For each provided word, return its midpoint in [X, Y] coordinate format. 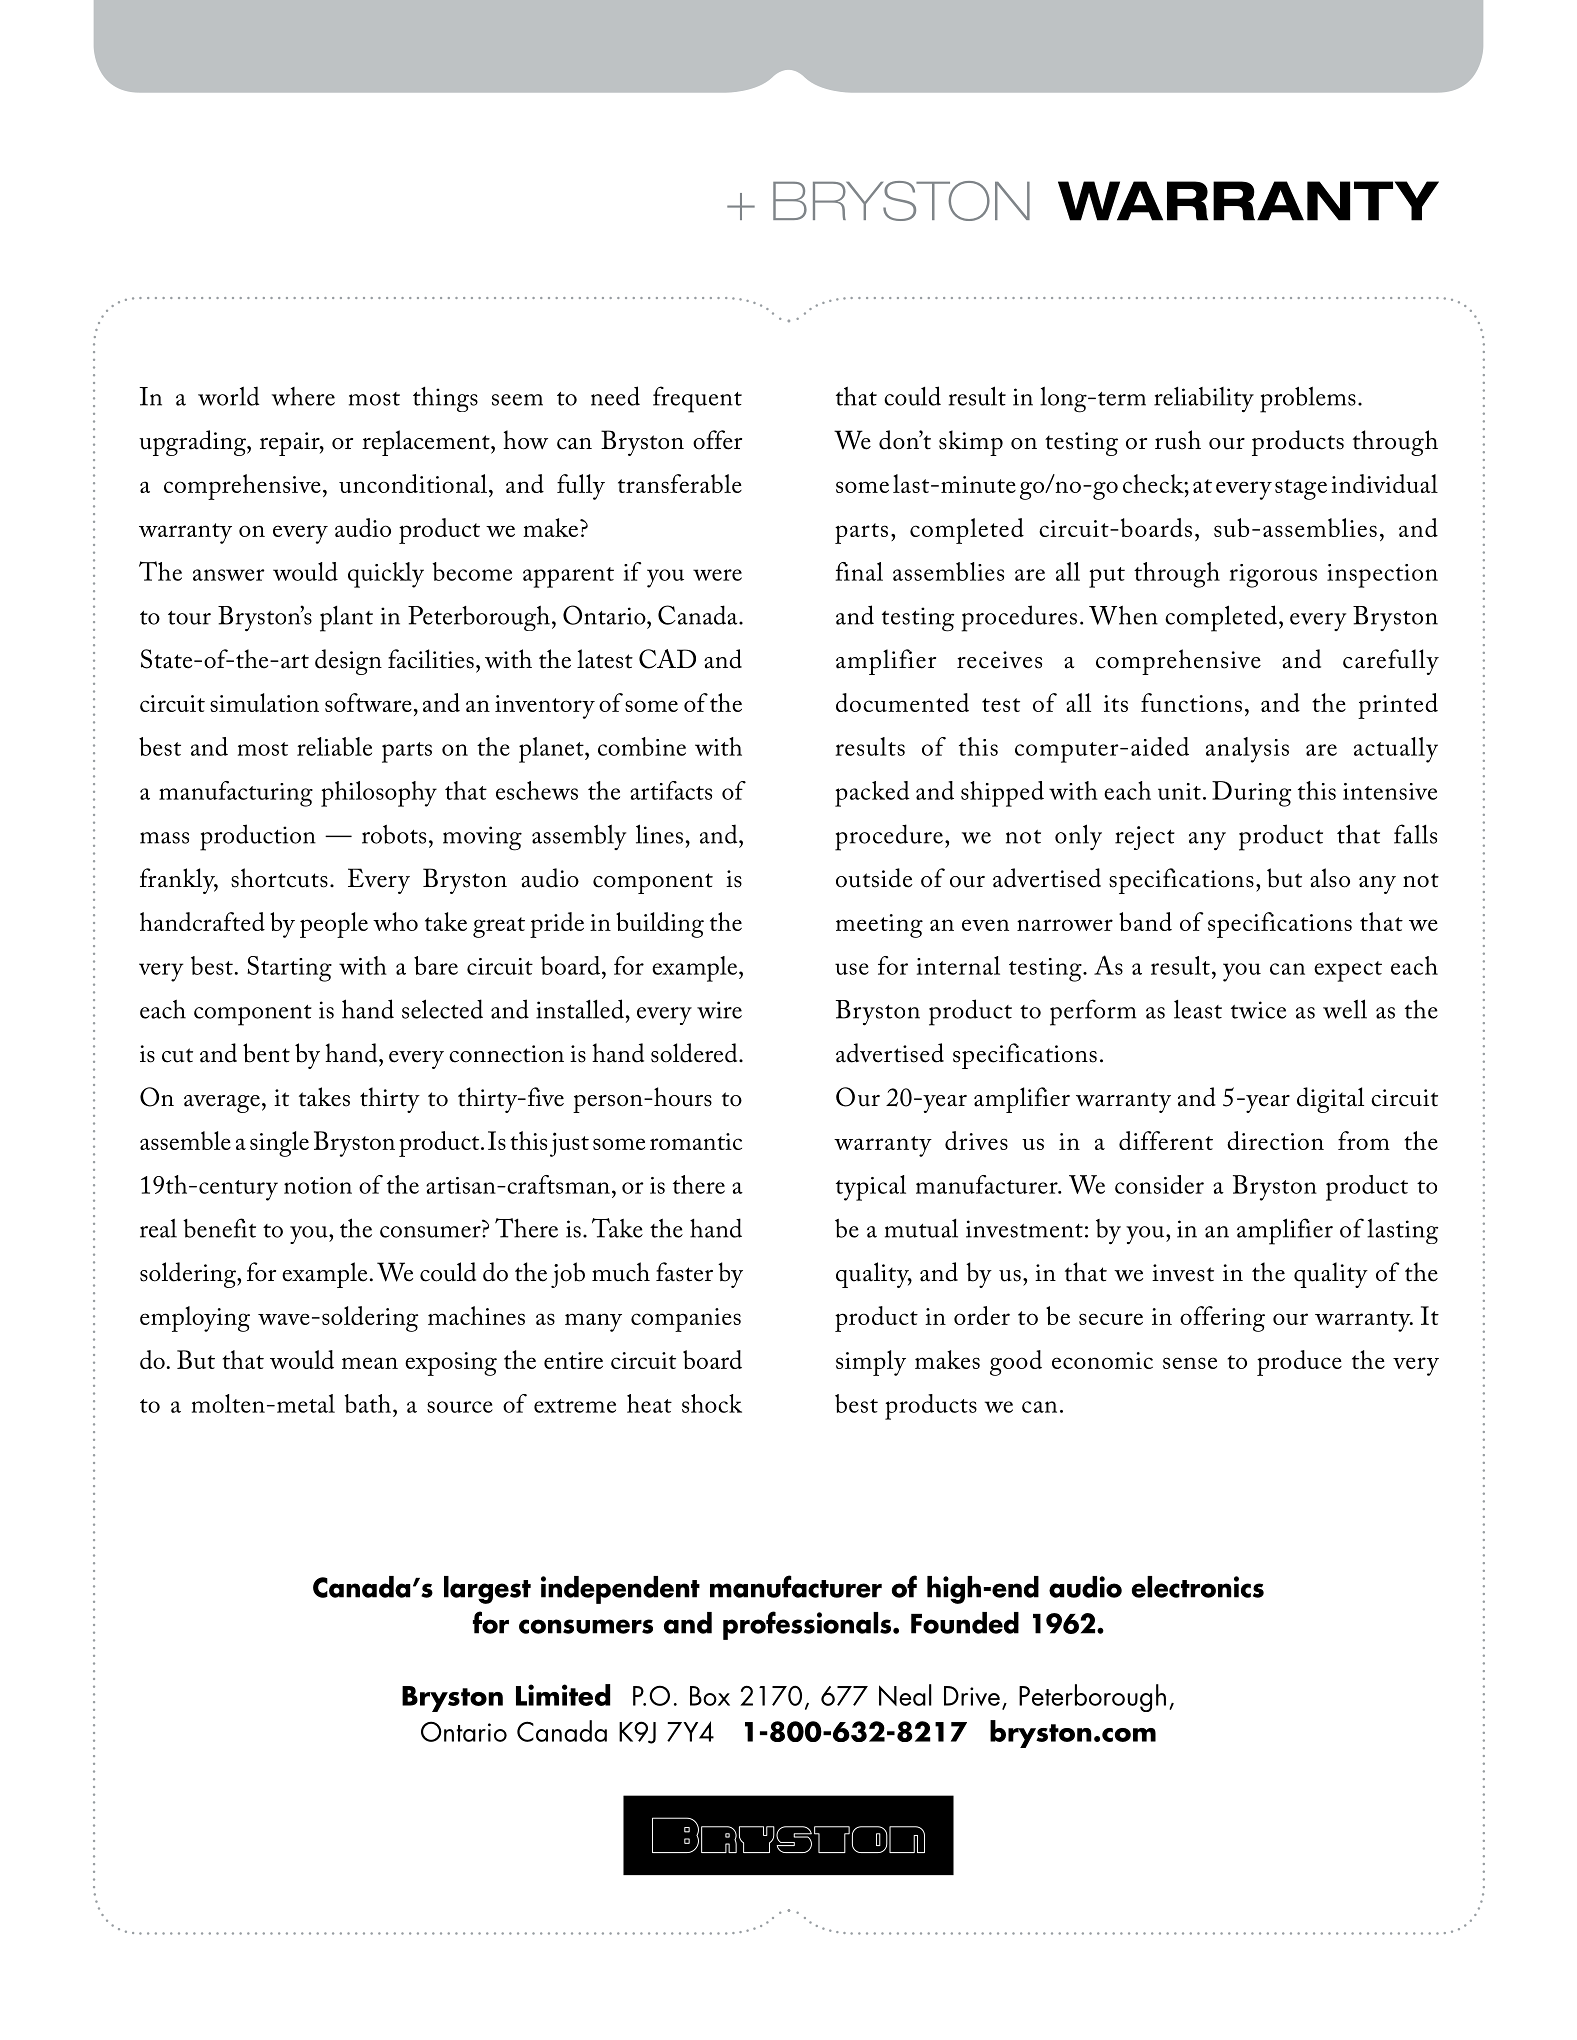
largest [487, 1590]
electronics [1197, 1587]
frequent [697, 399]
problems [1308, 399]
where [303, 396]
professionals [808, 1625]
